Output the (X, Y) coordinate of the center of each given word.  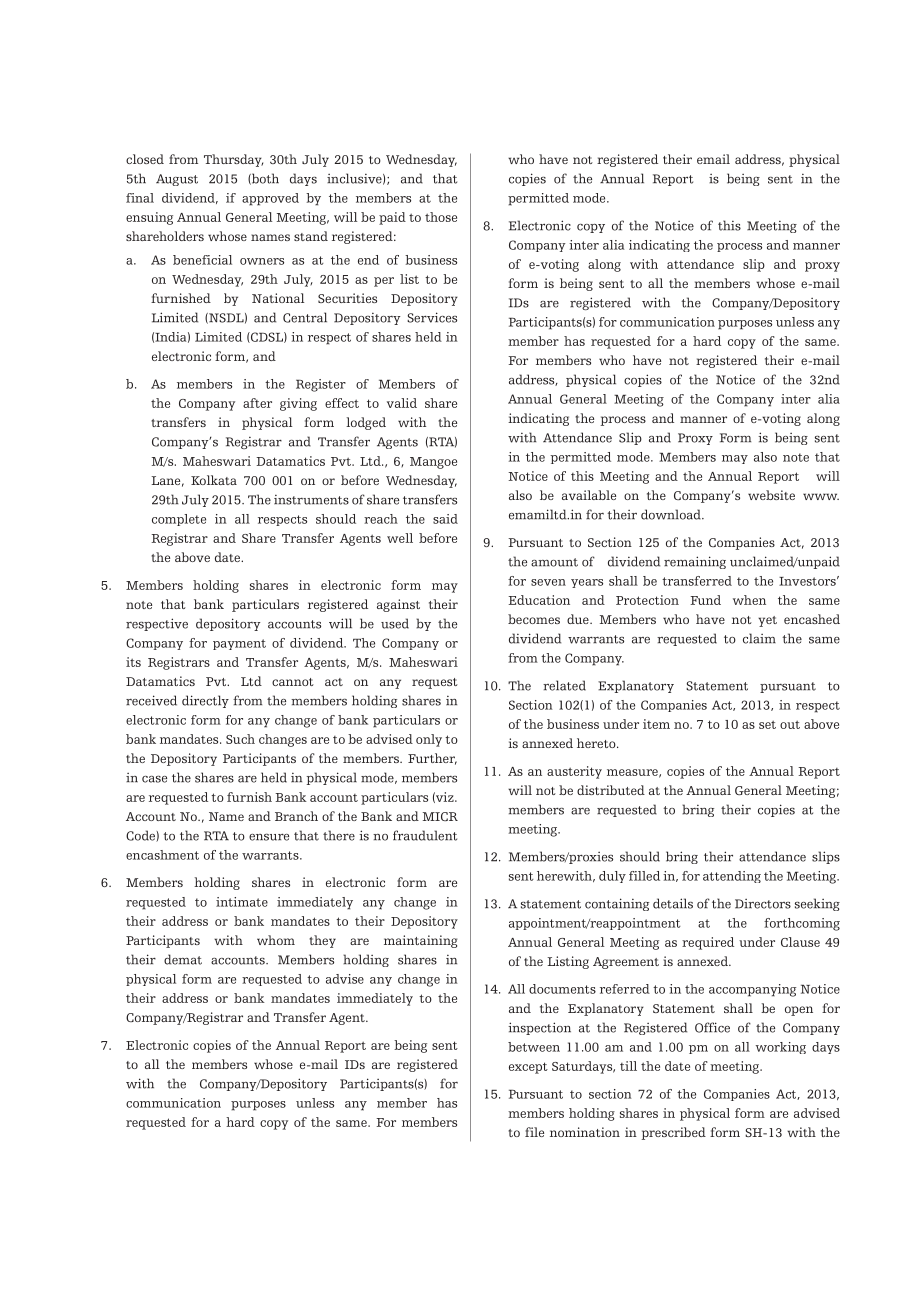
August (177, 180)
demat (183, 959)
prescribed (674, 1133)
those (441, 217)
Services (432, 317)
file (534, 1132)
